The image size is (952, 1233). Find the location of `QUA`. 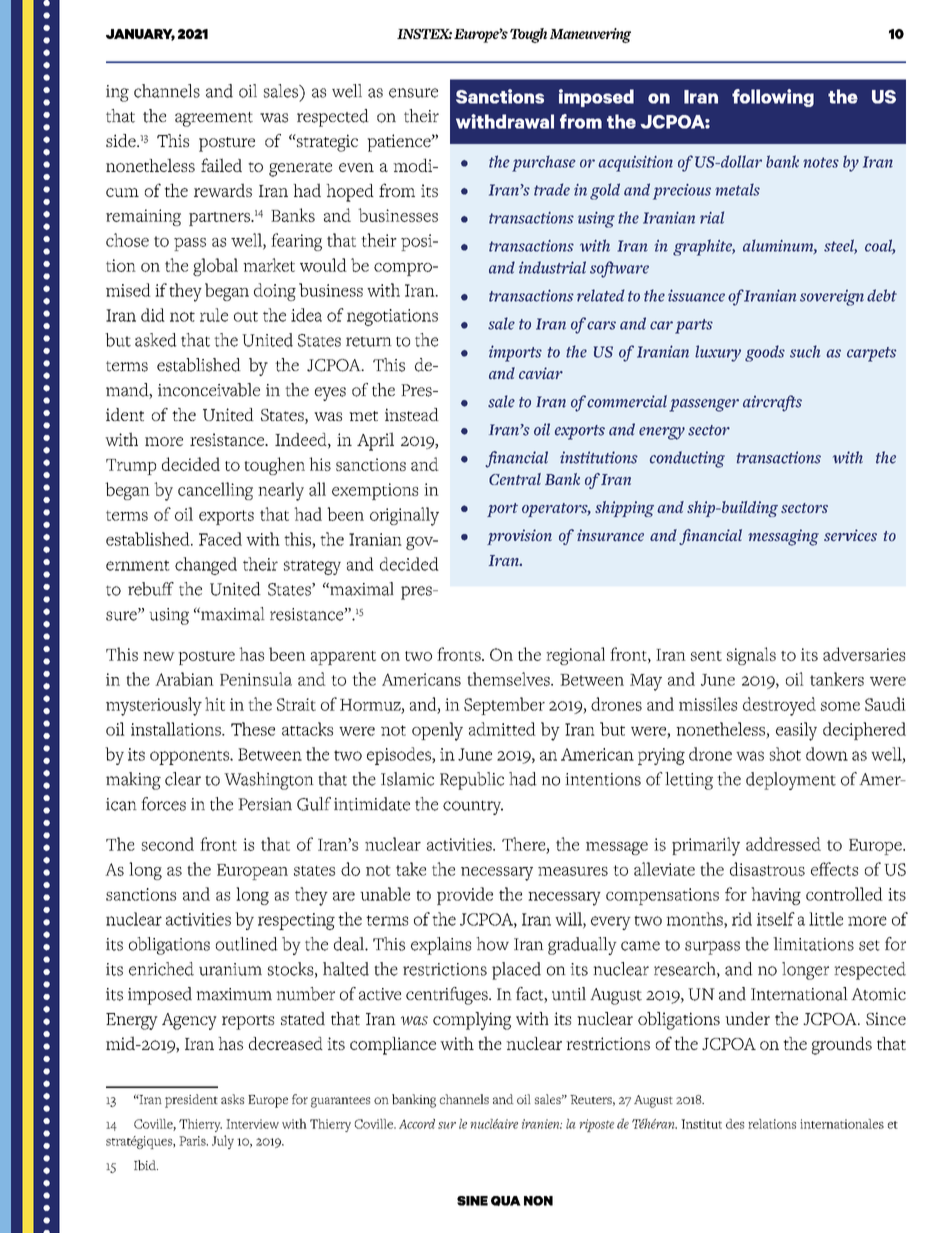

QUA is located at coordinates (506, 1201).
